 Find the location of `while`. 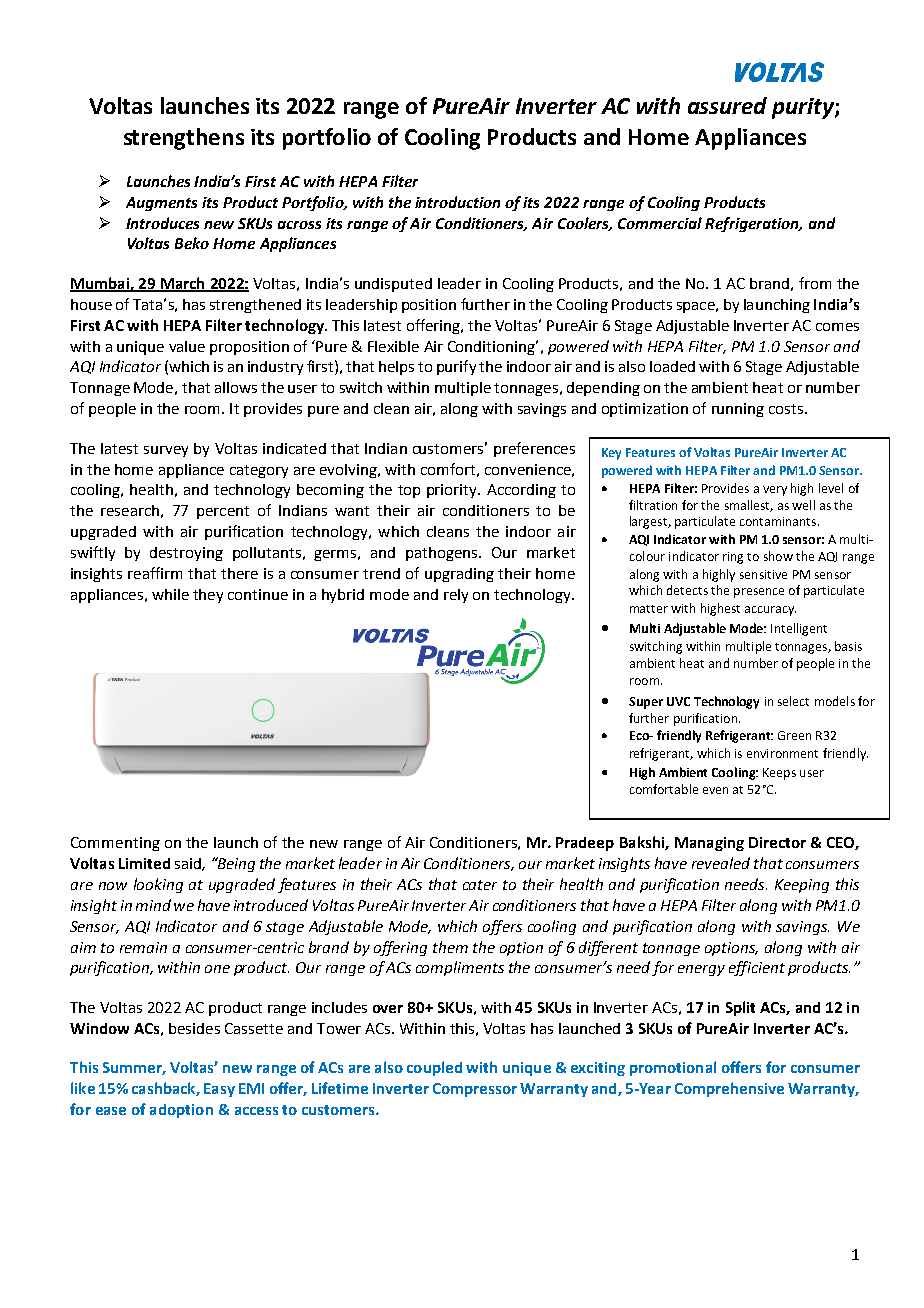

while is located at coordinates (170, 594).
